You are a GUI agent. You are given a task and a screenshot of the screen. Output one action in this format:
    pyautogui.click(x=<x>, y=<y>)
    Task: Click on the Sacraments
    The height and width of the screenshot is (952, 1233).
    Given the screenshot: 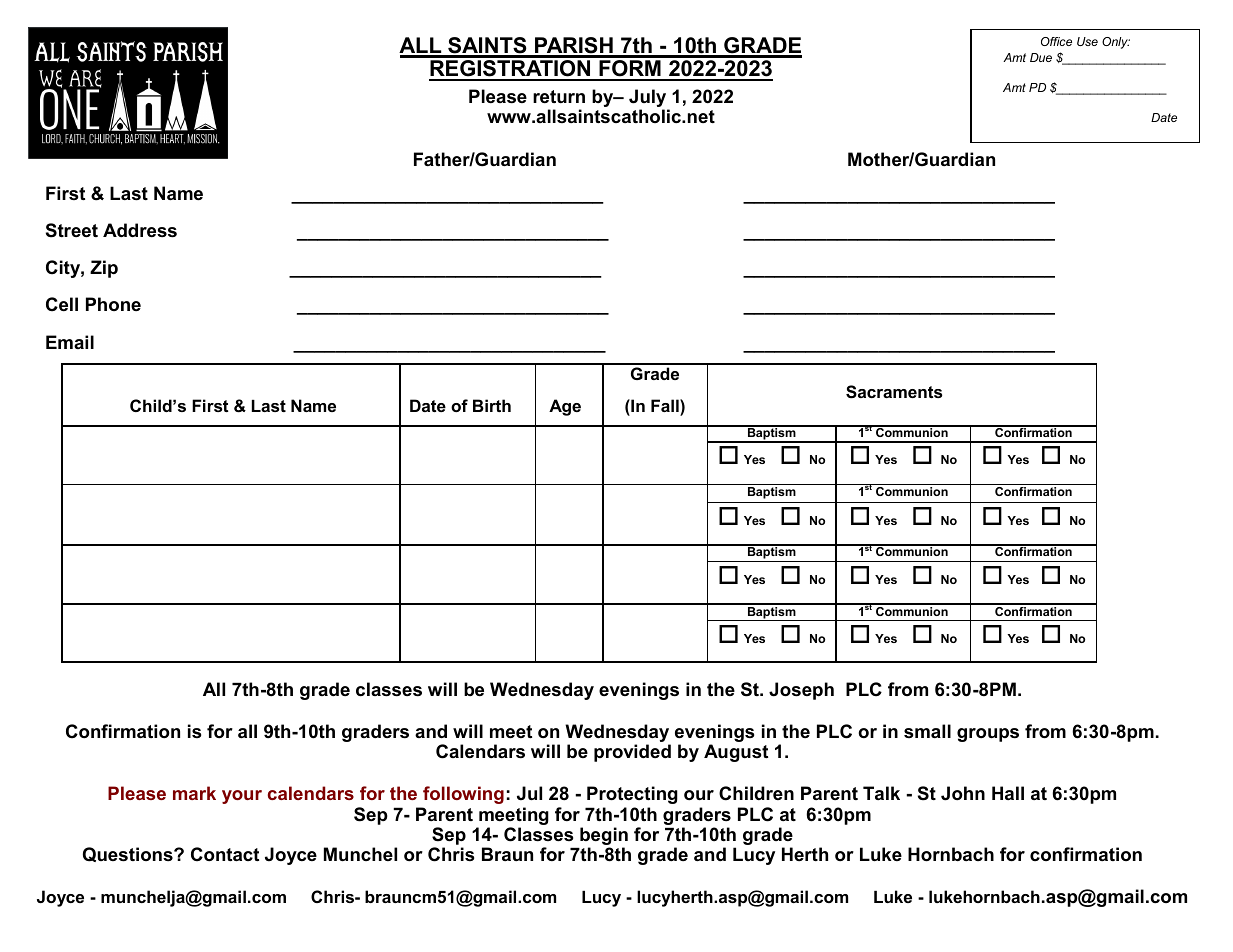 What is the action you would take?
    pyautogui.click(x=894, y=392)
